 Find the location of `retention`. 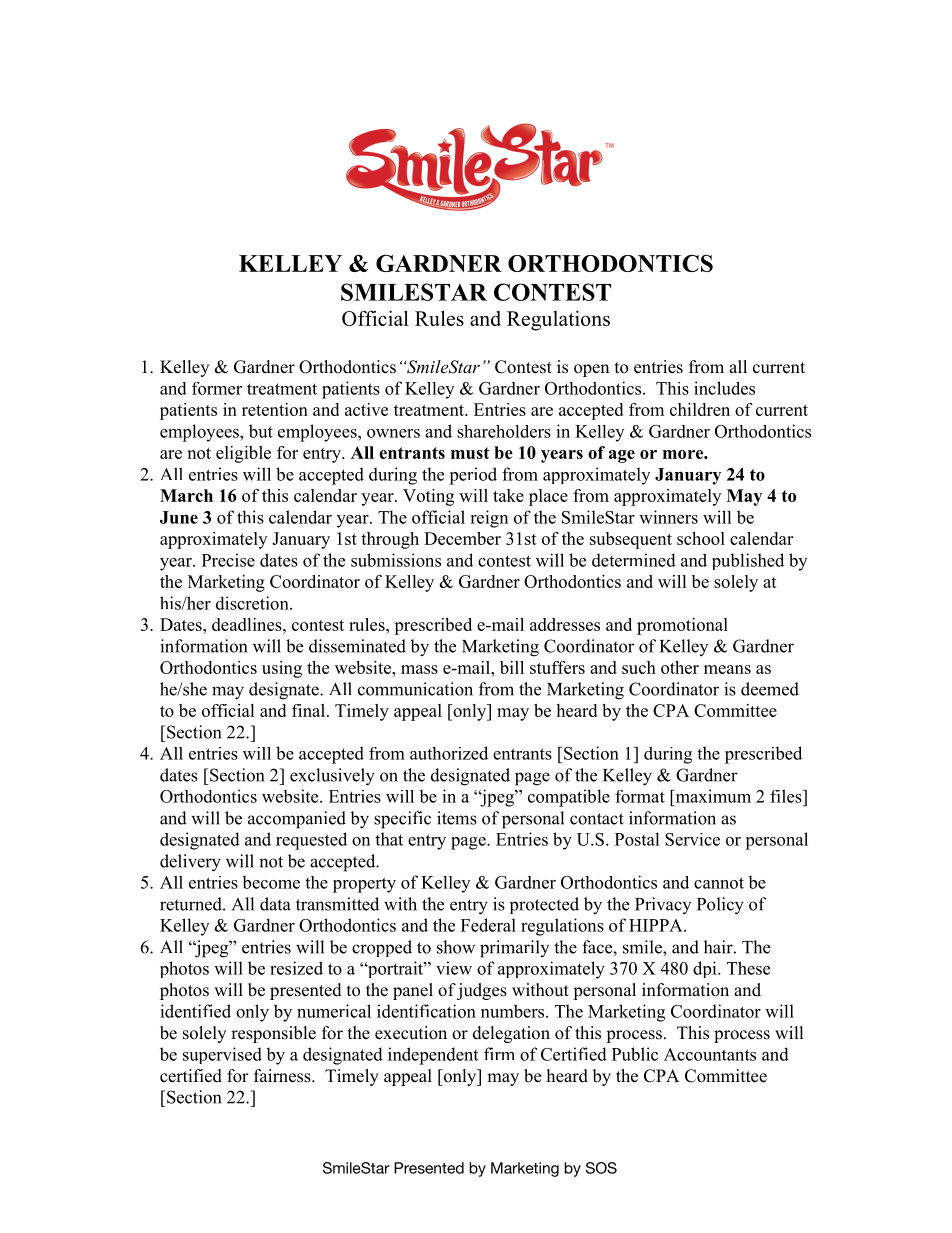

retention is located at coordinates (275, 409).
